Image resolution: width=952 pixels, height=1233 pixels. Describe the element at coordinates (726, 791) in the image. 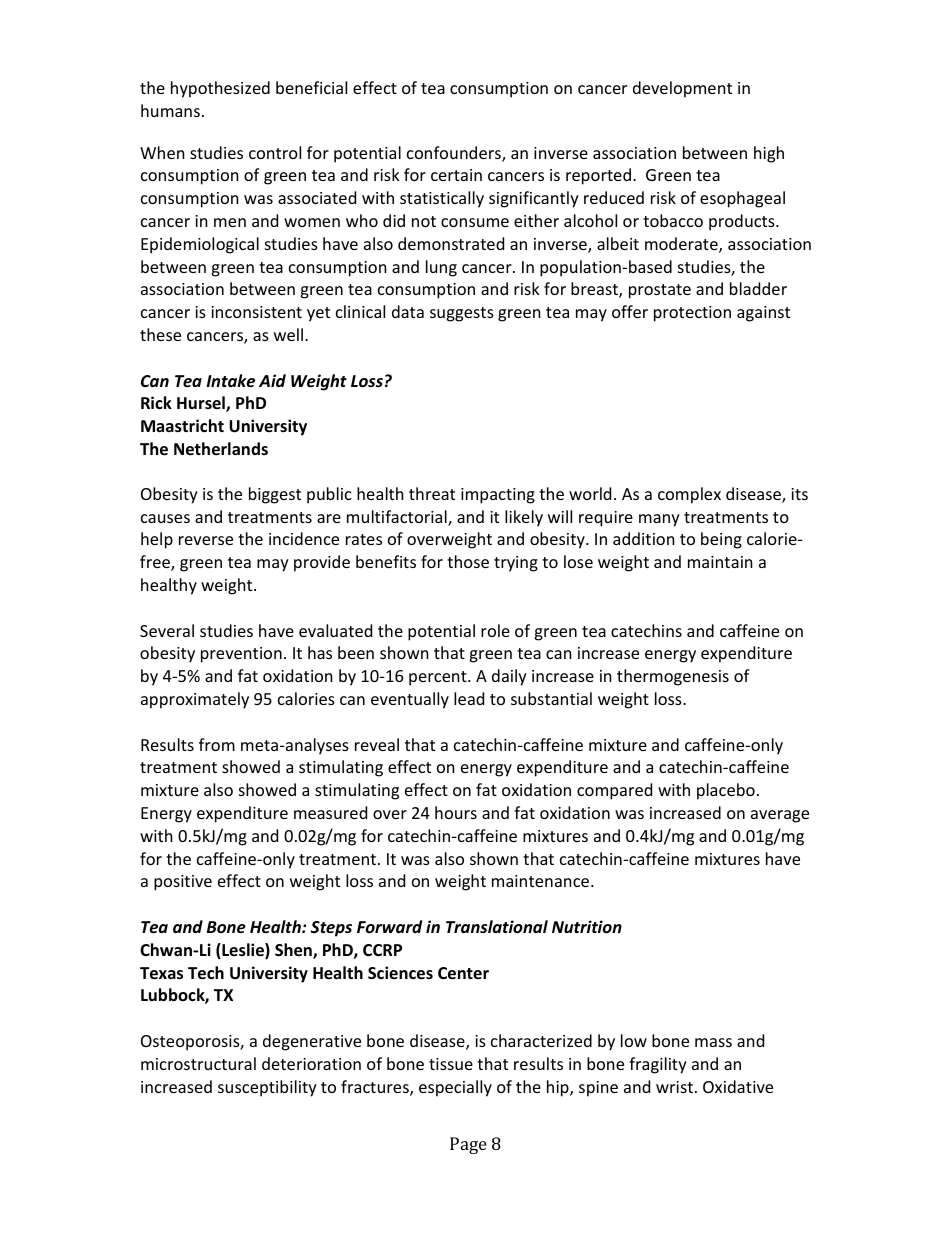

I see `placebo` at that location.
